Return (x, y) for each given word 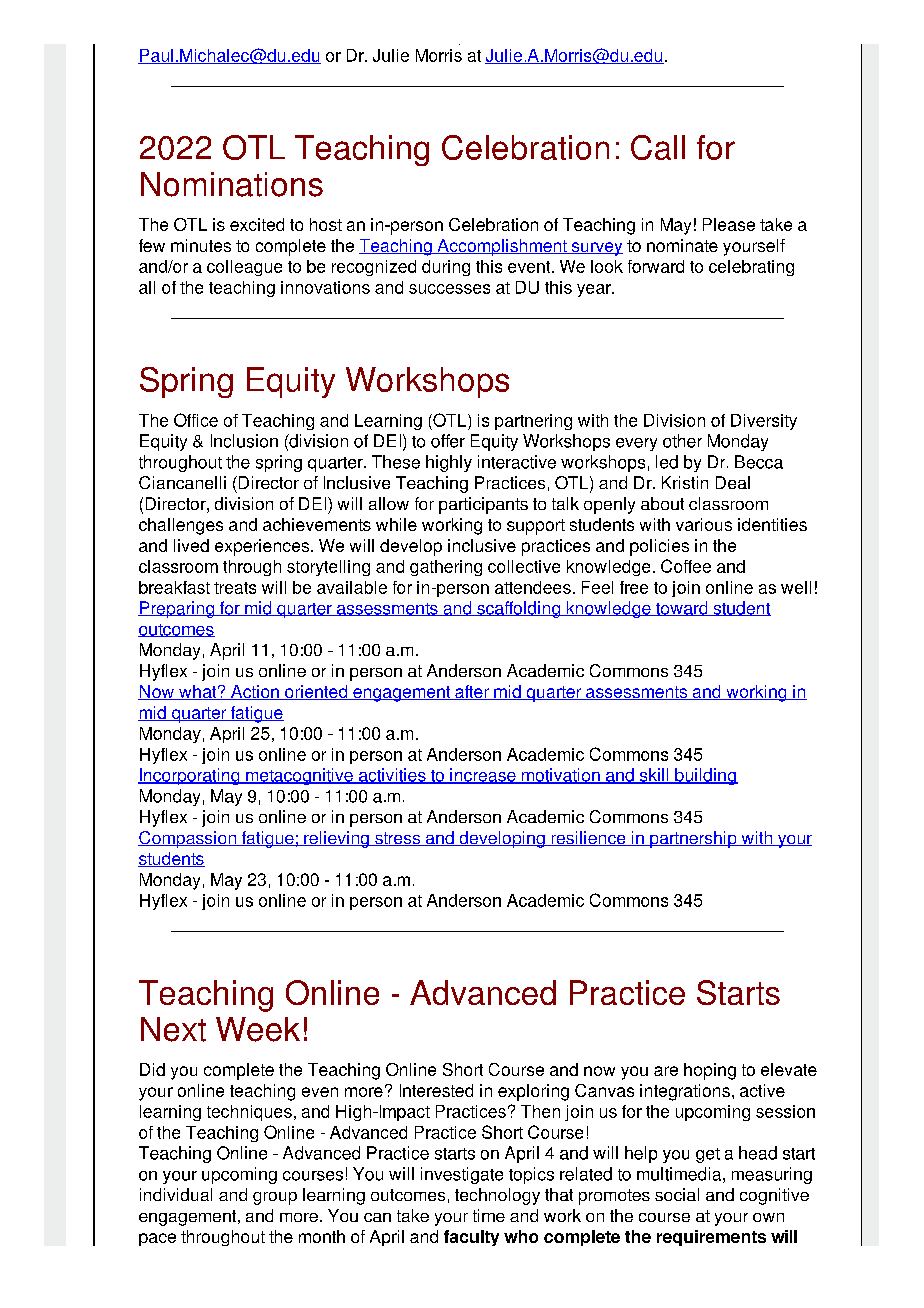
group (275, 1198)
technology (497, 1196)
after (472, 692)
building (705, 776)
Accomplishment (502, 247)
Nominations (232, 184)
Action (255, 692)
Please (729, 224)
